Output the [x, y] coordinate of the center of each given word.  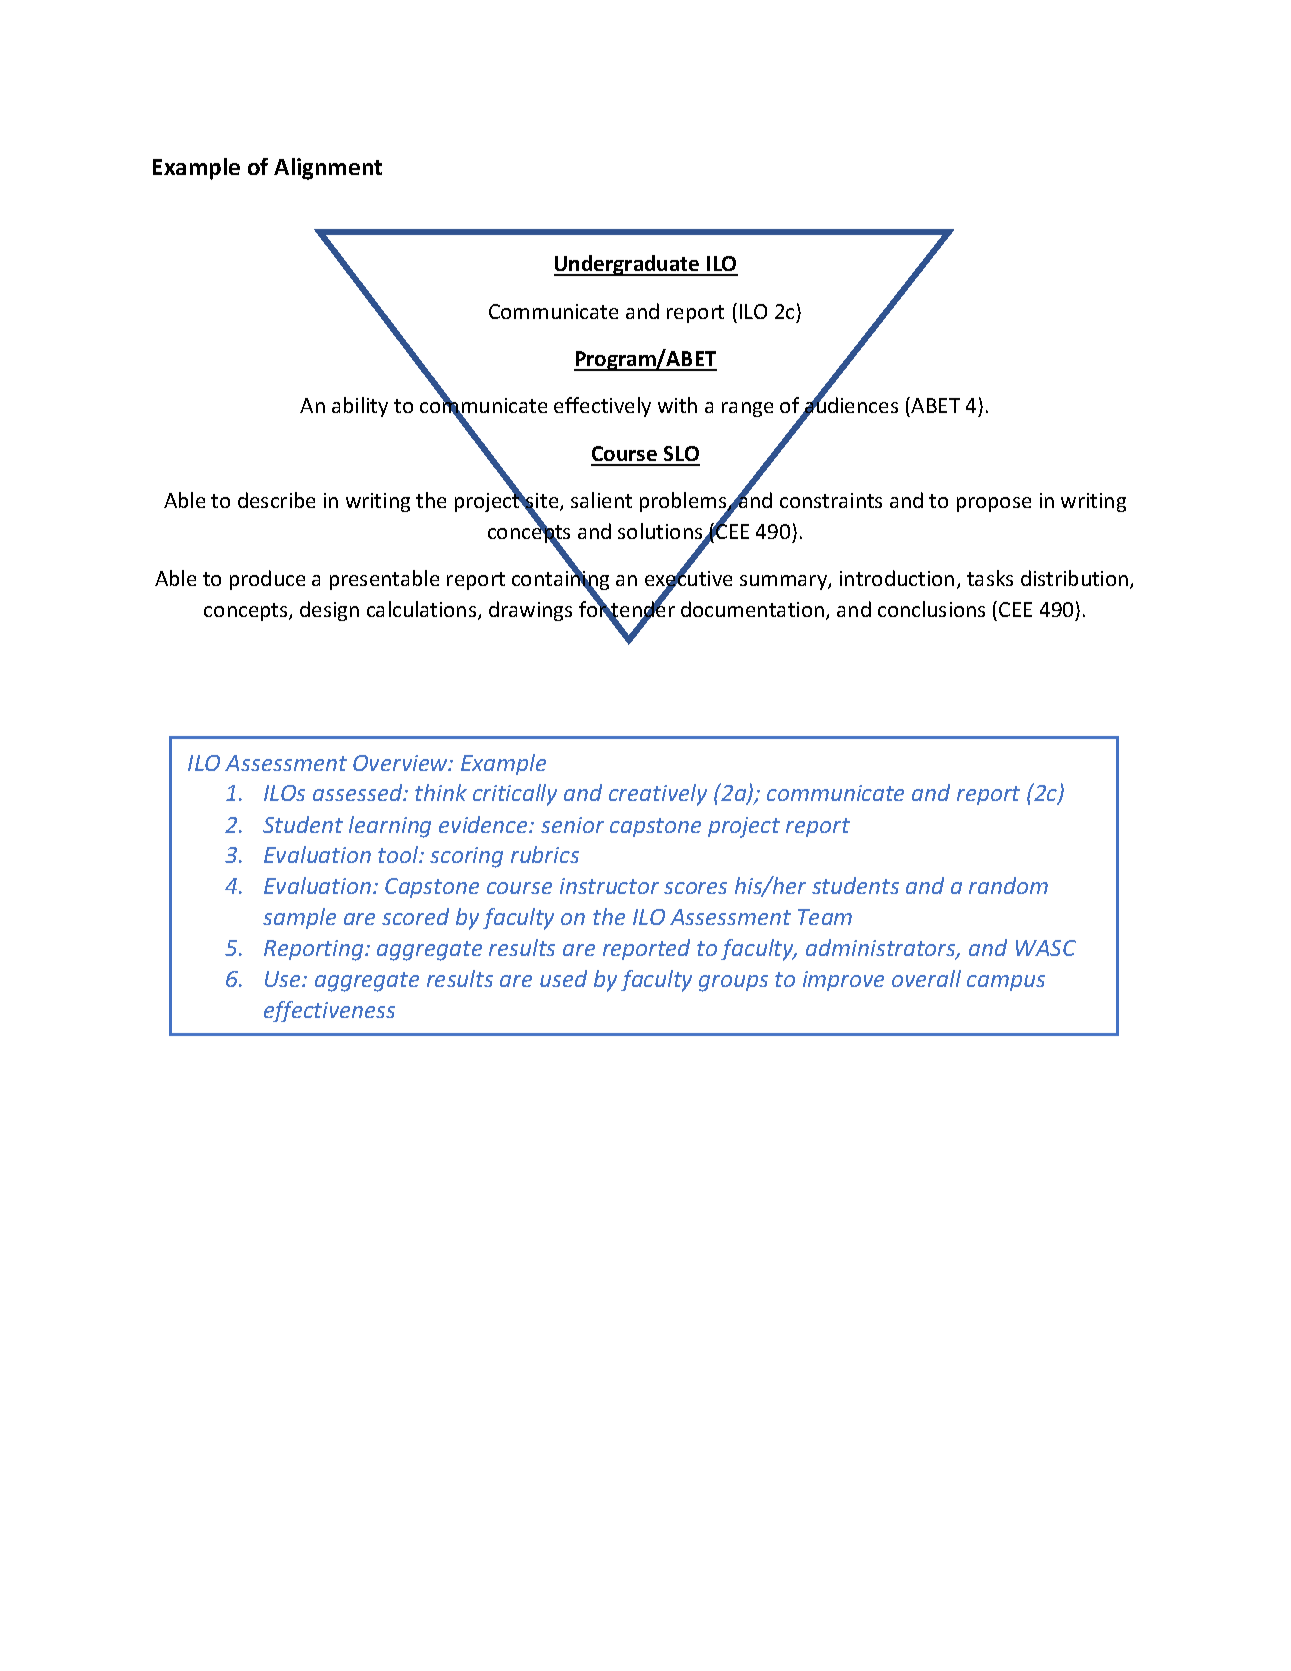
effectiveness [329, 1011]
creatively [658, 795]
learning [390, 827]
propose [994, 504]
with [677, 405]
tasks [990, 578]
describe [276, 500]
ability [360, 407]
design [329, 611]
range [747, 409]
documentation [752, 609]
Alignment [328, 169]
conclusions [931, 609]
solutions [661, 532]
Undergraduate [628, 265]
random [1008, 885]
